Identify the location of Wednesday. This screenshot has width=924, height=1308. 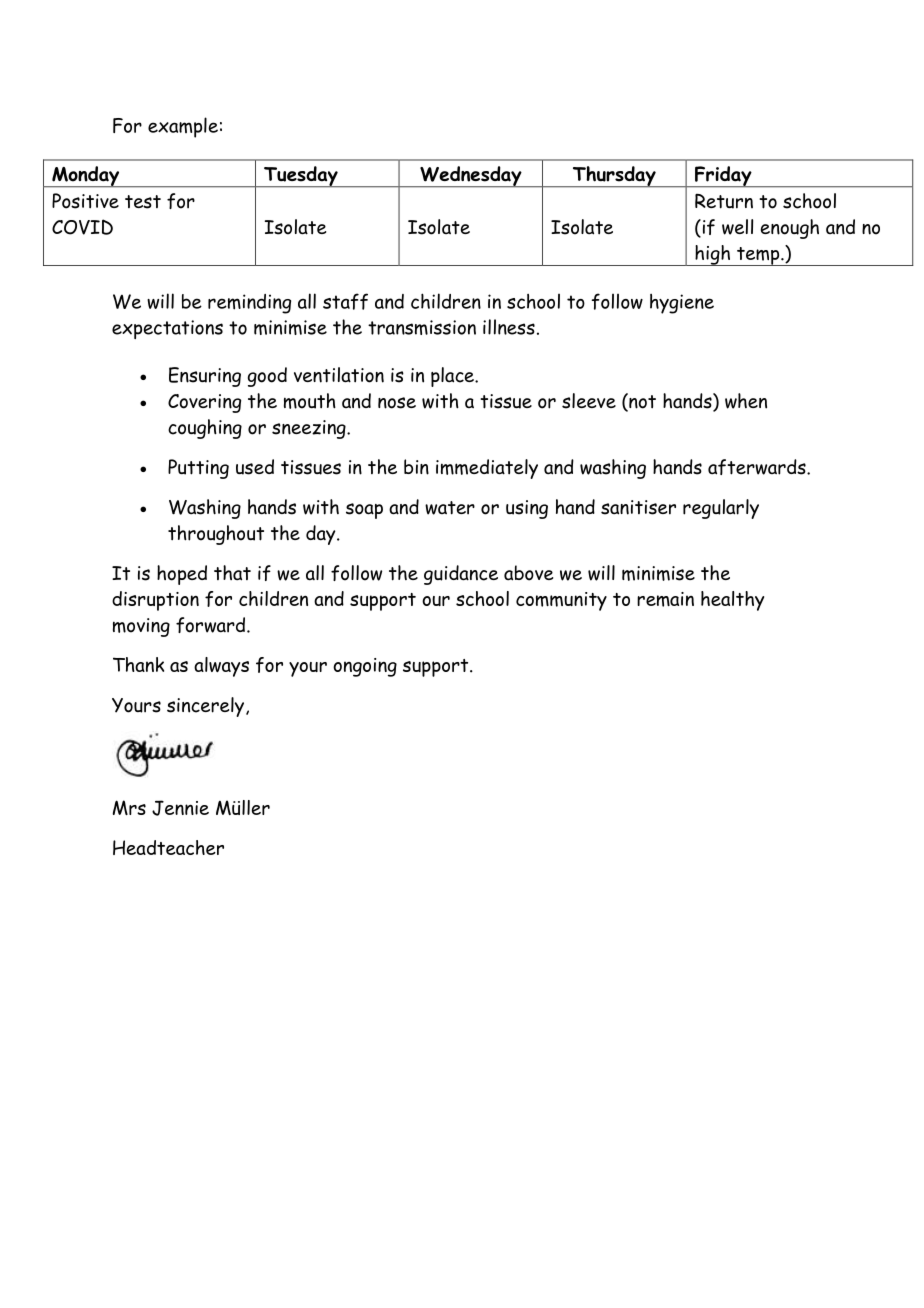
(471, 177).
